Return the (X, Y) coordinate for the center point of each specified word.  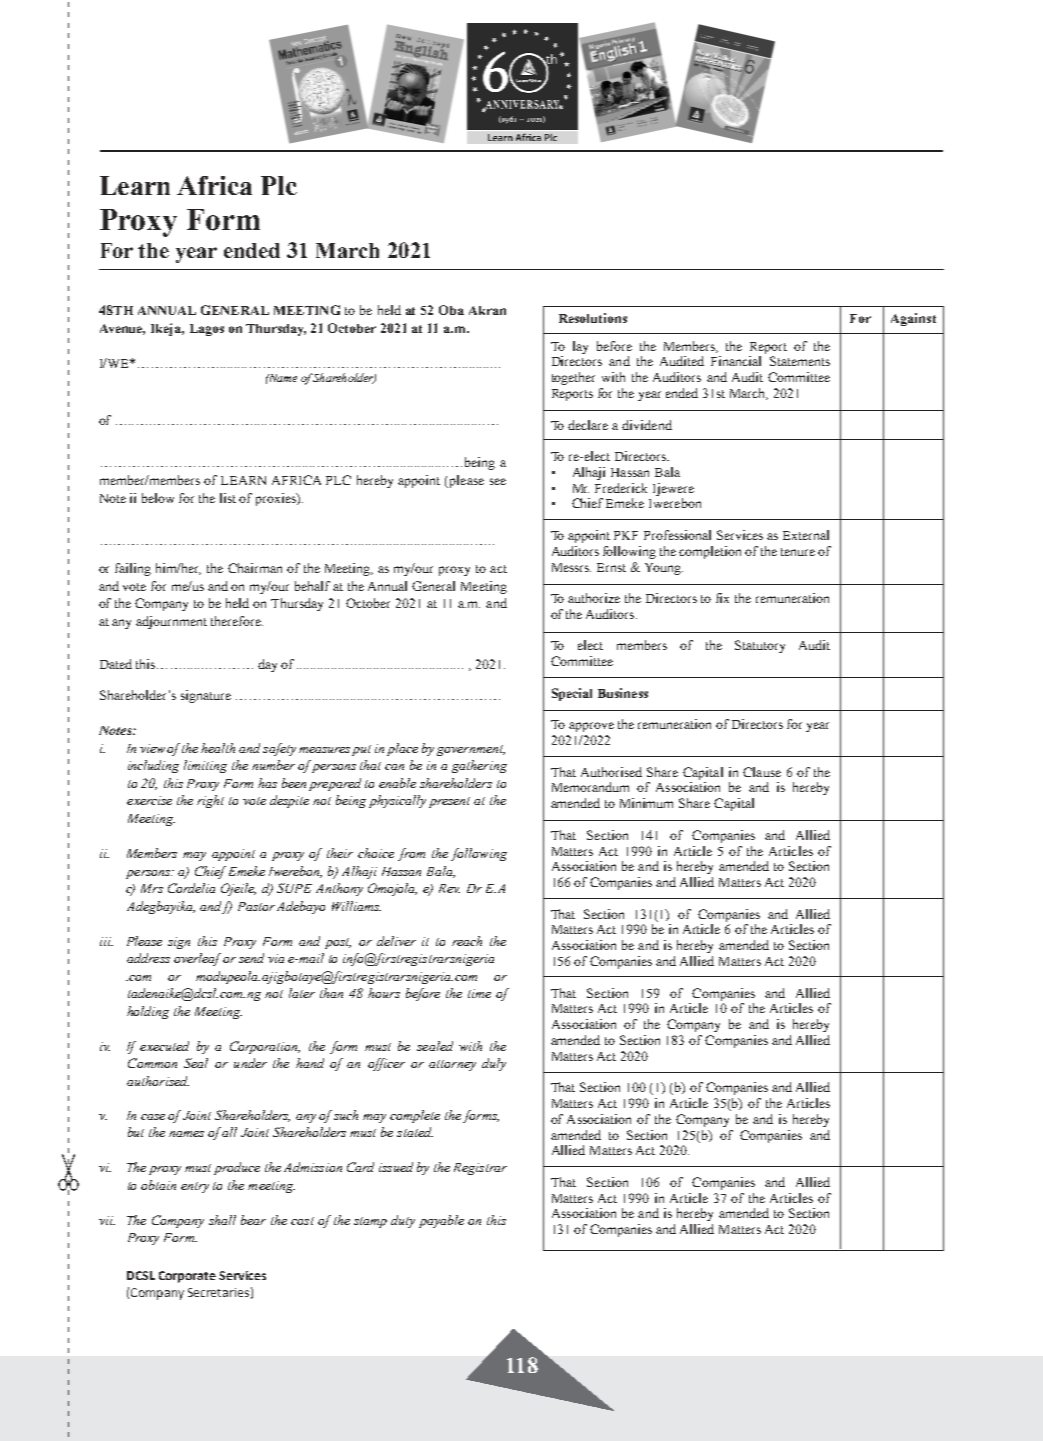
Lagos (207, 330)
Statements (800, 361)
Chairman (255, 568)
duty (403, 1221)
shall (222, 1220)
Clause (762, 772)
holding (148, 1012)
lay (580, 347)
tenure (798, 552)
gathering (479, 766)
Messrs (571, 567)
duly (494, 1064)
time (479, 993)
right (210, 801)
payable (441, 1221)
